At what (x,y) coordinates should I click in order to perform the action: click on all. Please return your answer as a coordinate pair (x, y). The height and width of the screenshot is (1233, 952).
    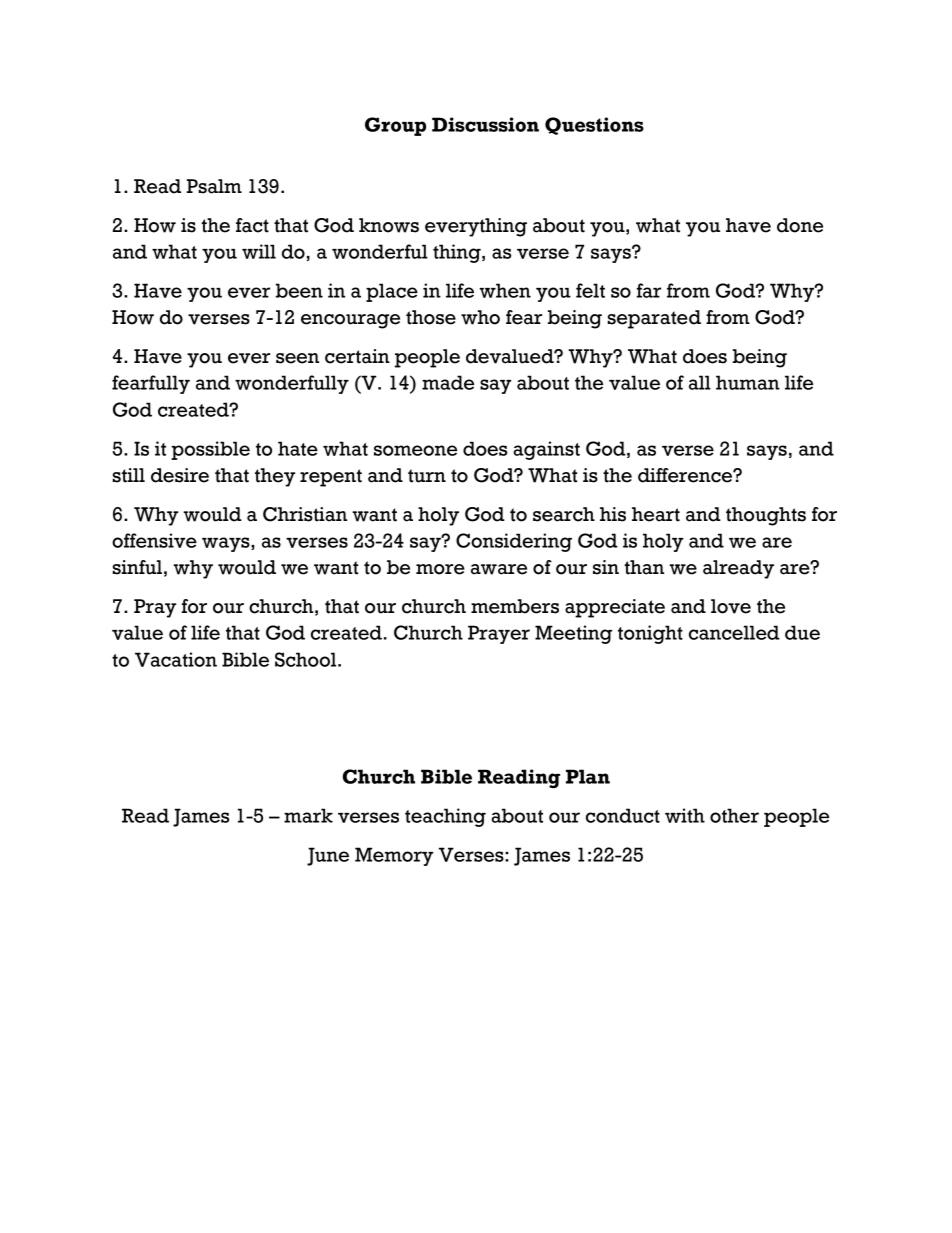
    Looking at the image, I should click on (700, 382).
